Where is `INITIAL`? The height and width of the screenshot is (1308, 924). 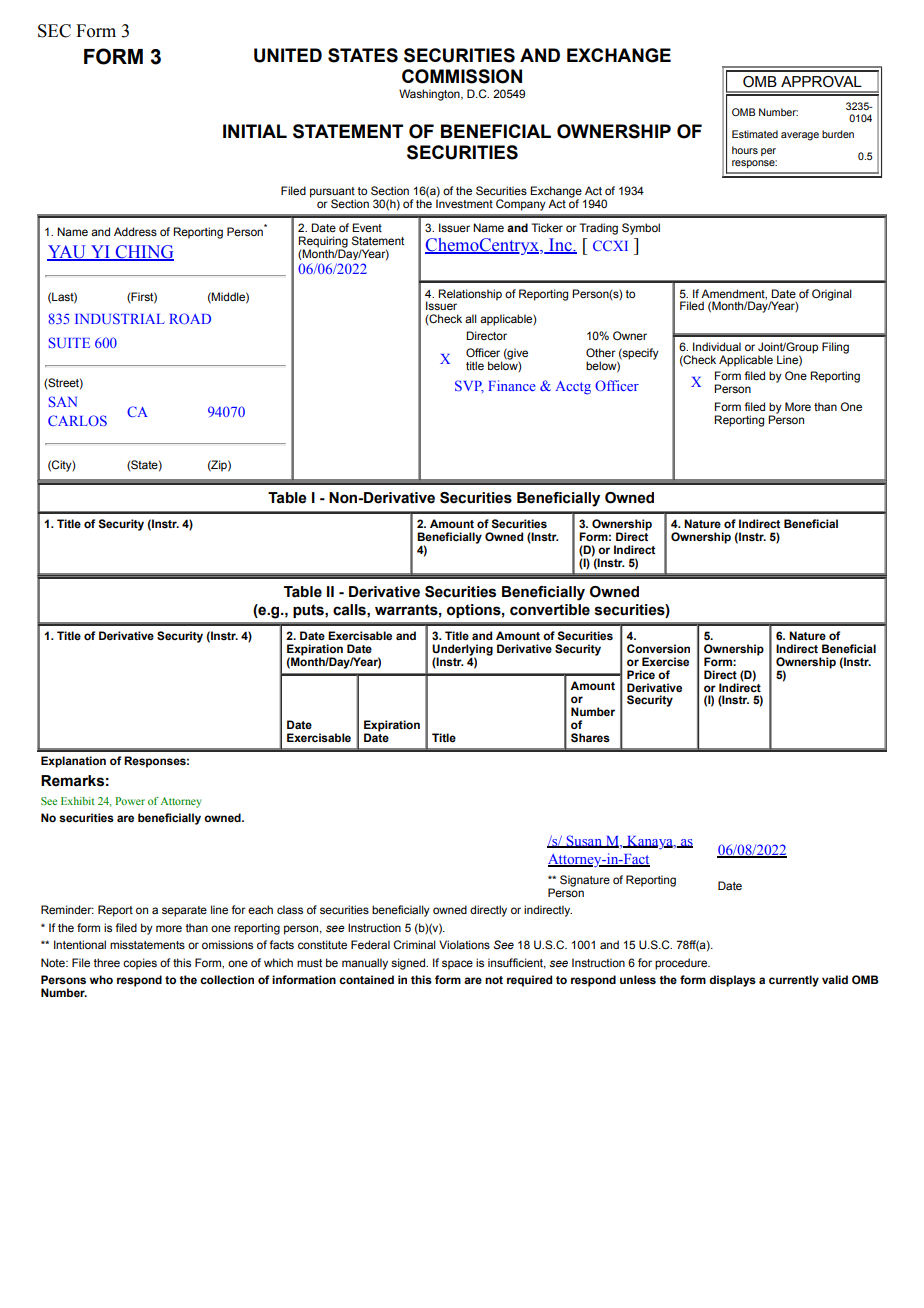 INITIAL is located at coordinates (255, 131).
